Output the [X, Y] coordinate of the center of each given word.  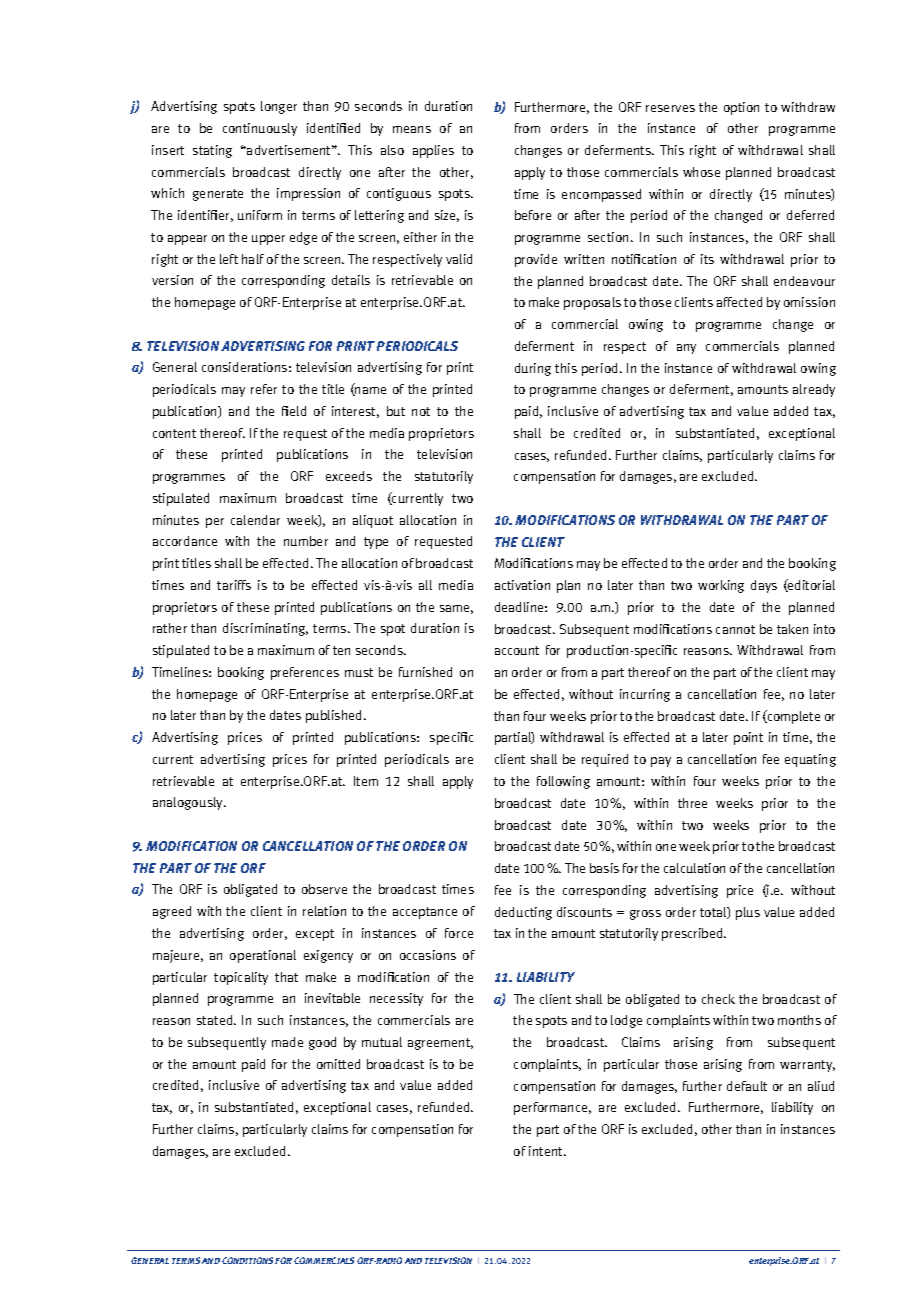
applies [433, 151]
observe [324, 889]
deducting [523, 913]
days [764, 586]
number [306, 541]
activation [522, 585]
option [741, 108]
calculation [694, 868]
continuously [260, 129]
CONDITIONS [249, 1260]
